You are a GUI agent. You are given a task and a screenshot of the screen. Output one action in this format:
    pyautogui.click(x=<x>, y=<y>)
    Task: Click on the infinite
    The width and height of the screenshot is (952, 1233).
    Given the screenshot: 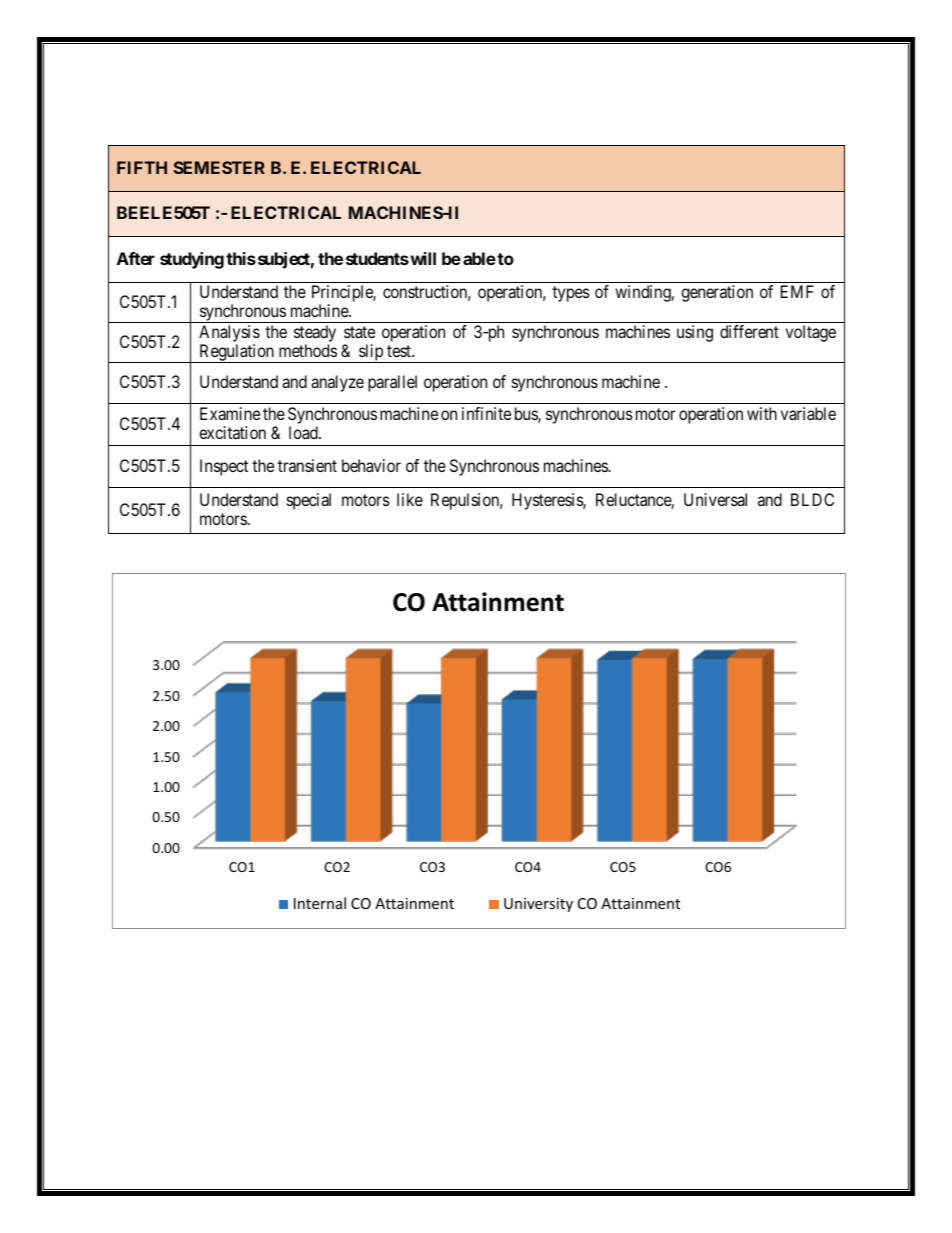 What is the action you would take?
    pyautogui.click(x=486, y=413)
